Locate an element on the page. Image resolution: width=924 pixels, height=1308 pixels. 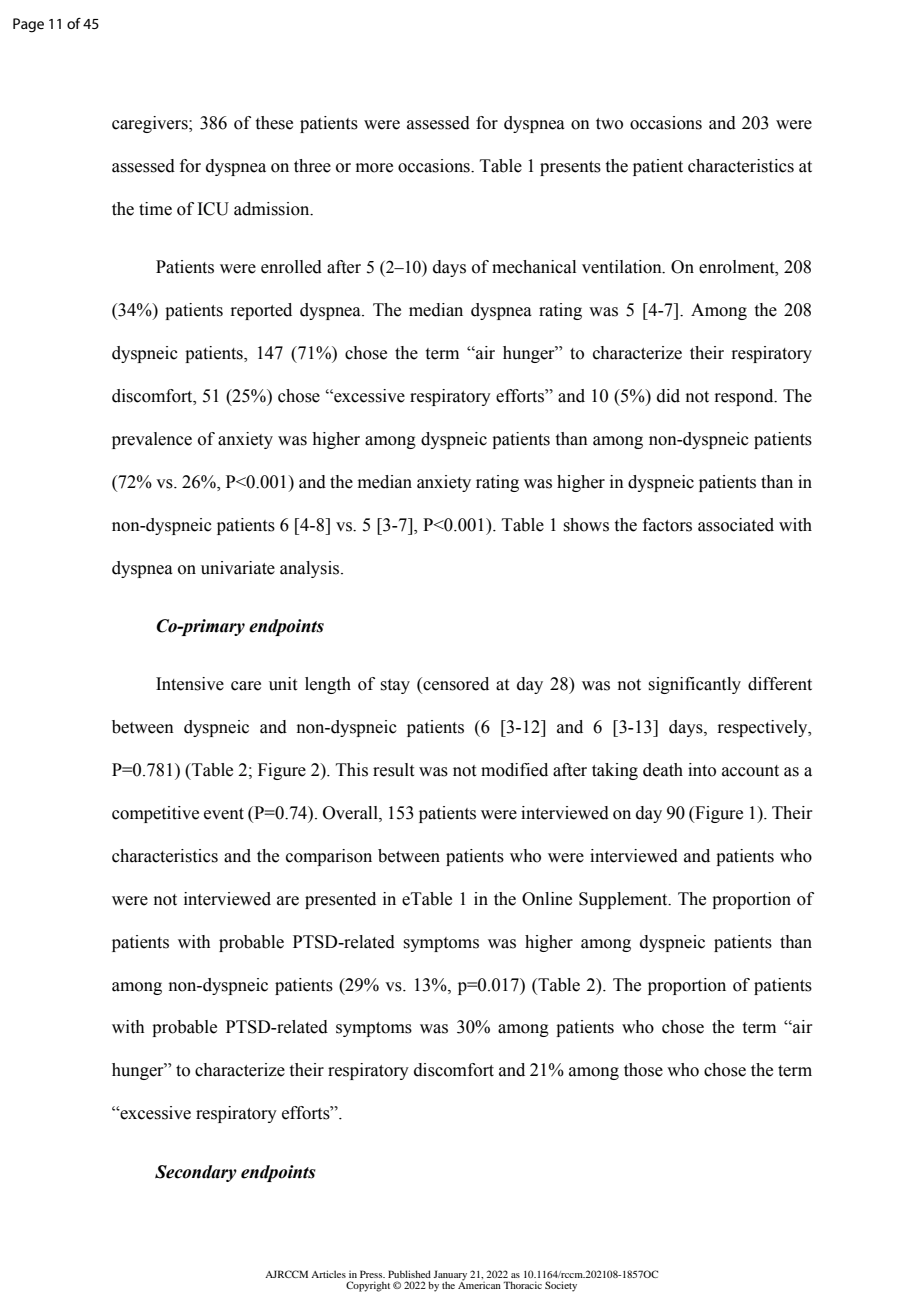
more is located at coordinates (374, 168).
